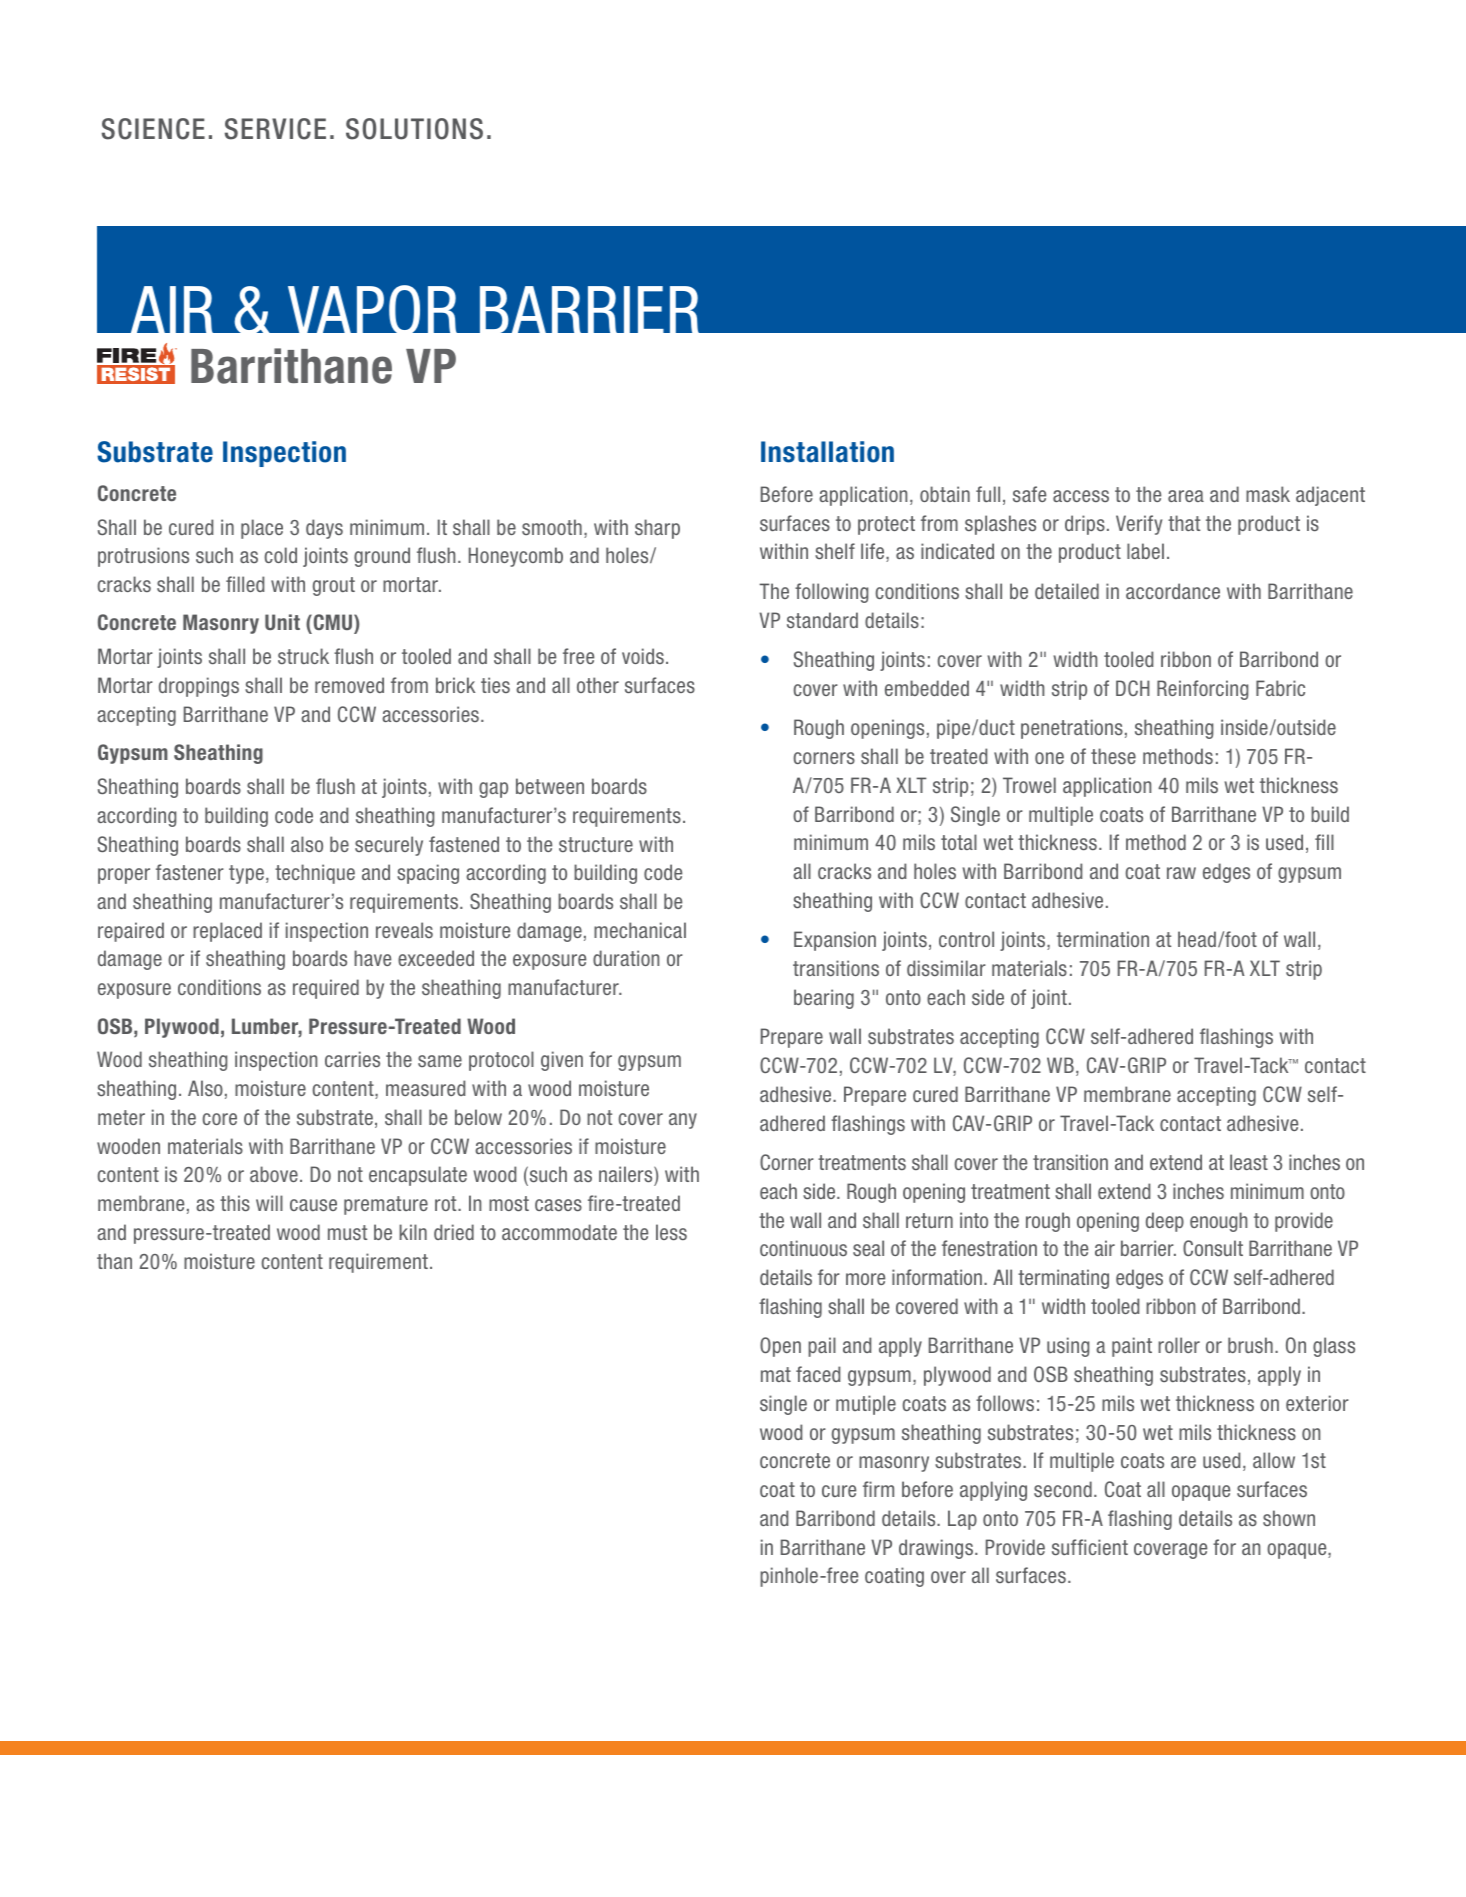 Image resolution: width=1466 pixels, height=1897 pixels. I want to click on SOLUTIONS, so click(414, 129).
